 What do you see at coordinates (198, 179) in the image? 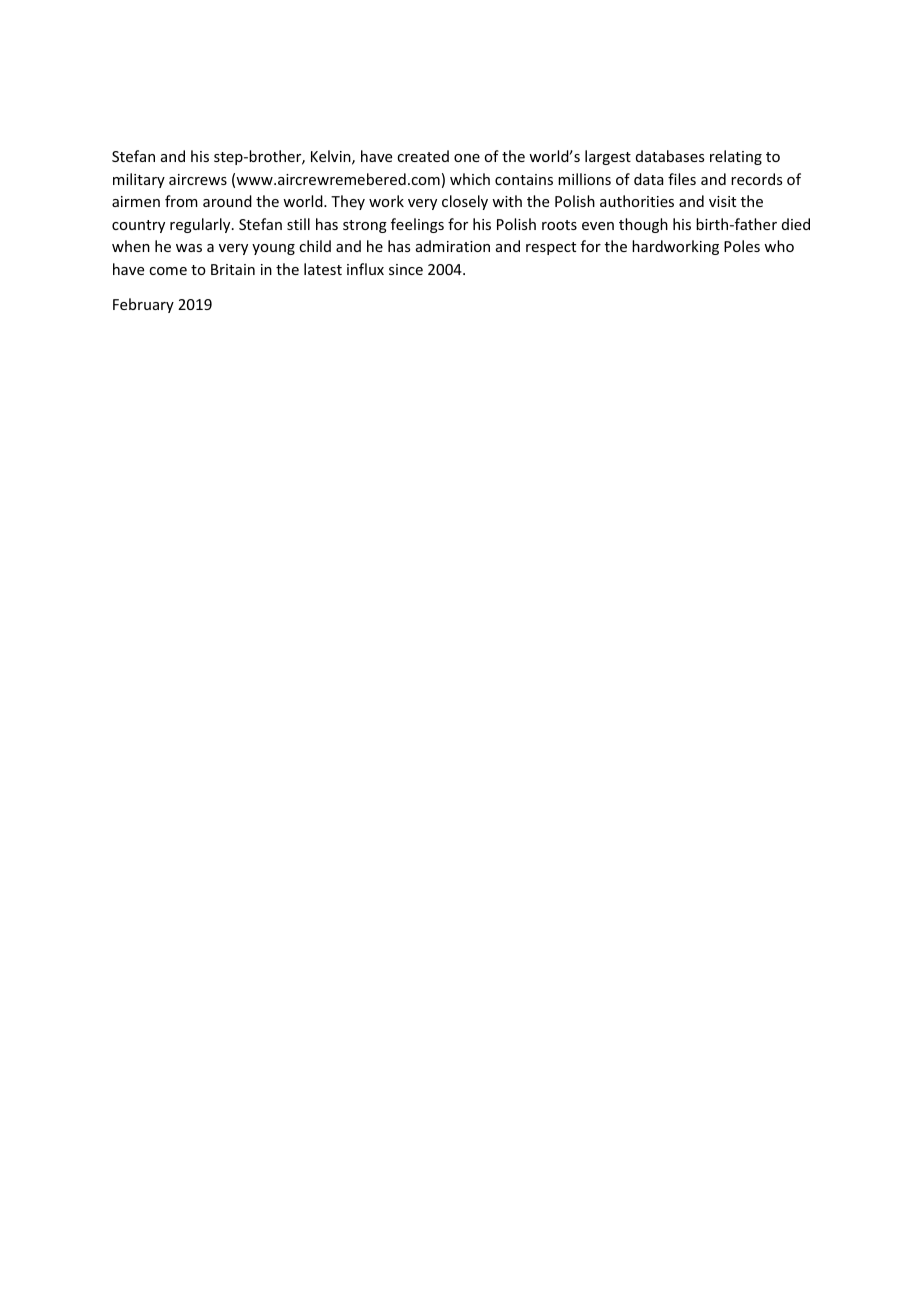
I see `aircrews` at bounding box center [198, 179].
